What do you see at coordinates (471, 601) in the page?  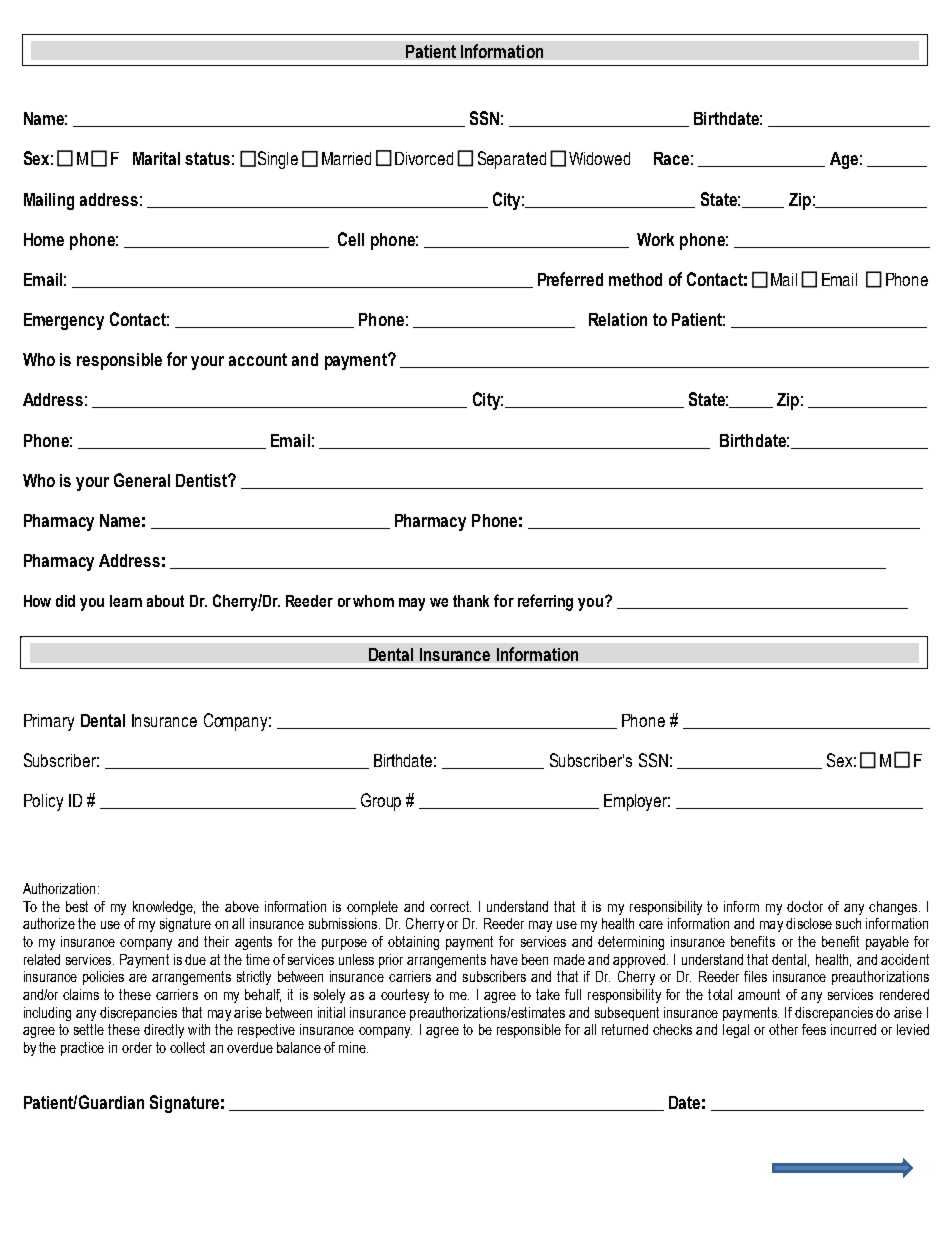 I see `thank` at bounding box center [471, 601].
